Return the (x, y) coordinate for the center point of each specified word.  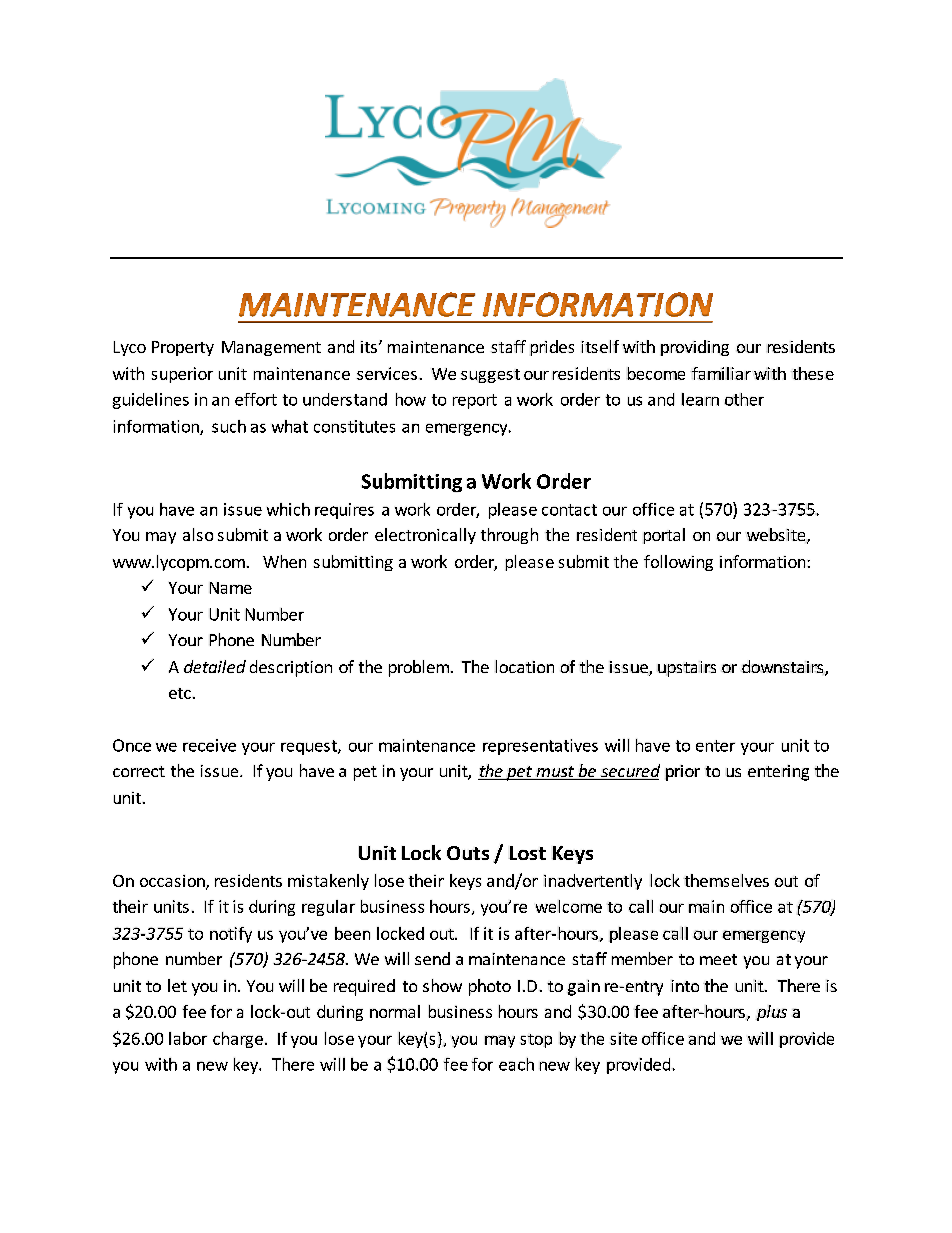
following (678, 563)
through (509, 536)
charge (238, 1040)
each (516, 1064)
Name (230, 588)
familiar (721, 373)
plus (771, 1013)
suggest (490, 376)
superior (182, 375)
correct (139, 771)
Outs (468, 853)
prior (682, 773)
